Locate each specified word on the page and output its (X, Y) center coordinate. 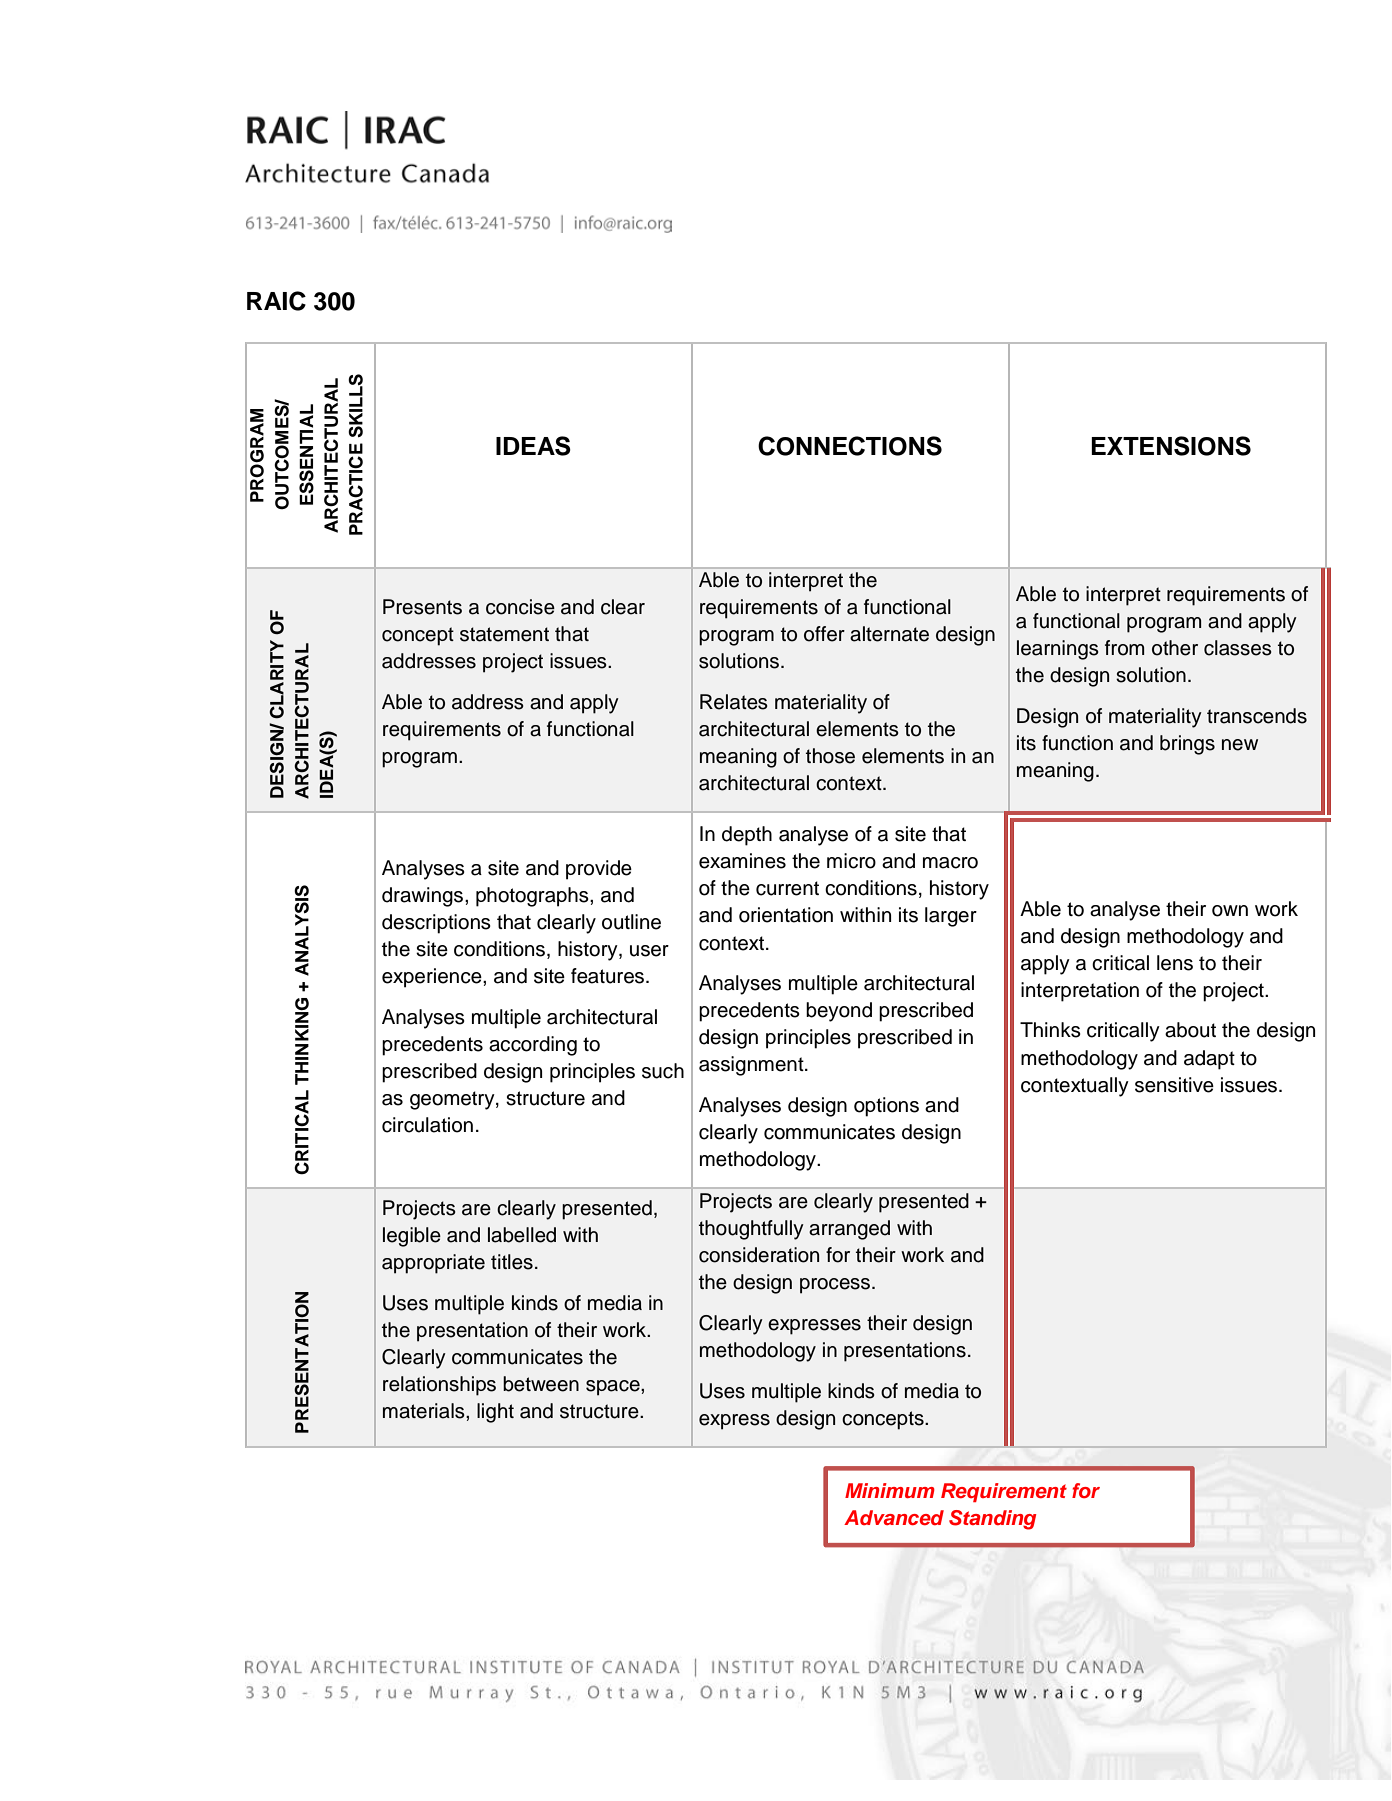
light (495, 1413)
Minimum (890, 1490)
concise (520, 607)
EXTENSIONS (1171, 446)
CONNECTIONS (850, 446)
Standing (992, 1520)
